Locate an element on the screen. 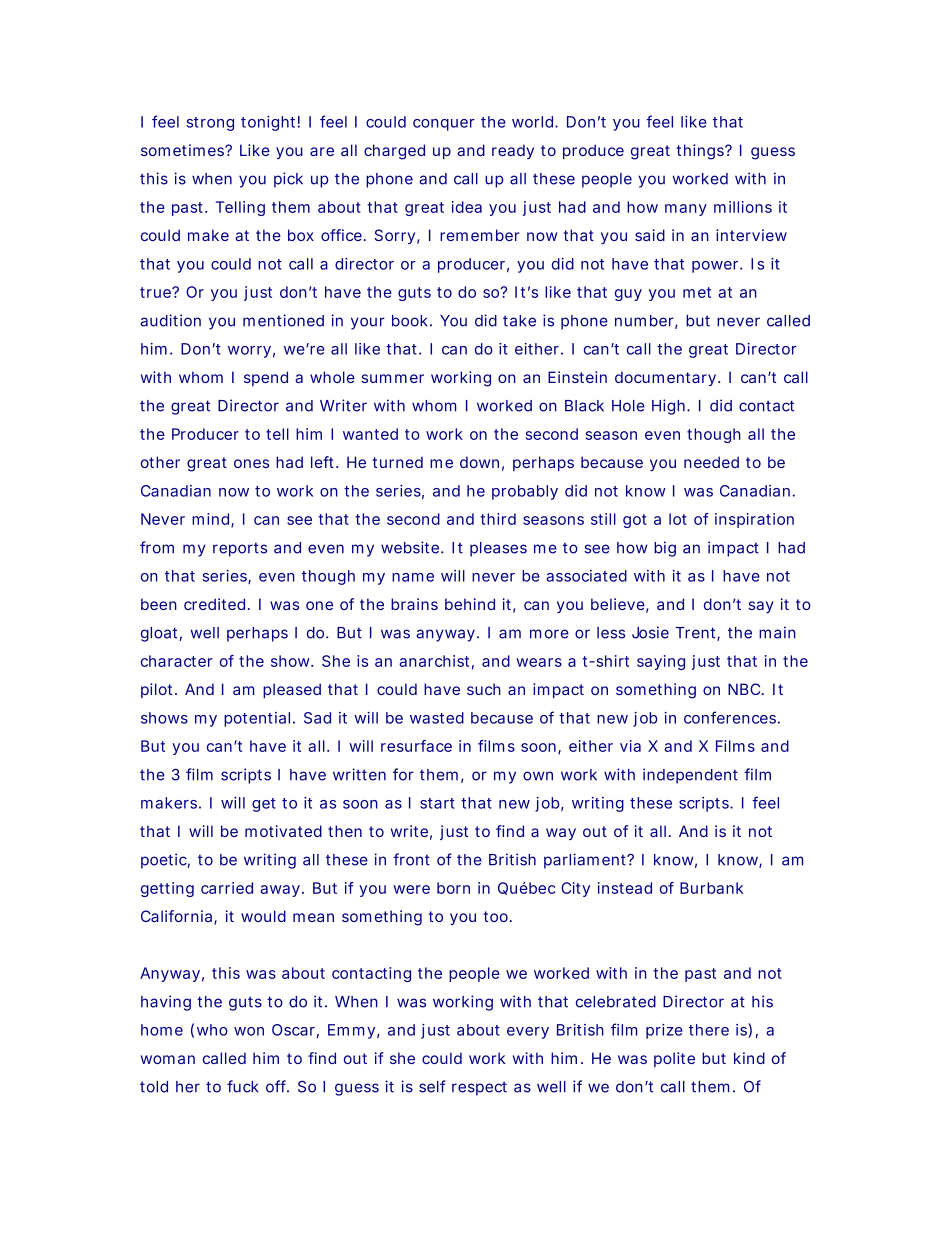  conquer is located at coordinates (444, 125).
